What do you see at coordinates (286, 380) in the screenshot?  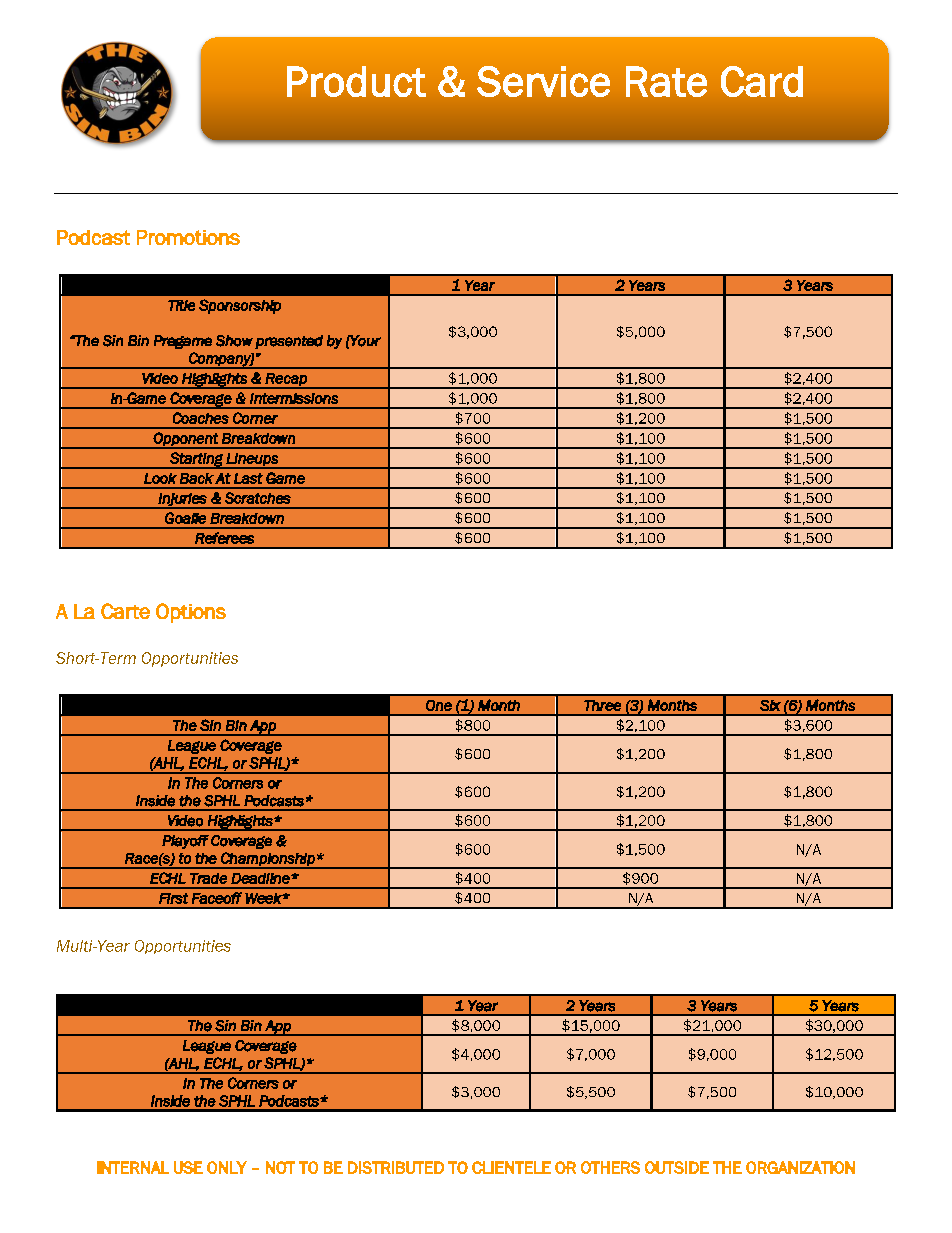 I see `Recap` at bounding box center [286, 380].
